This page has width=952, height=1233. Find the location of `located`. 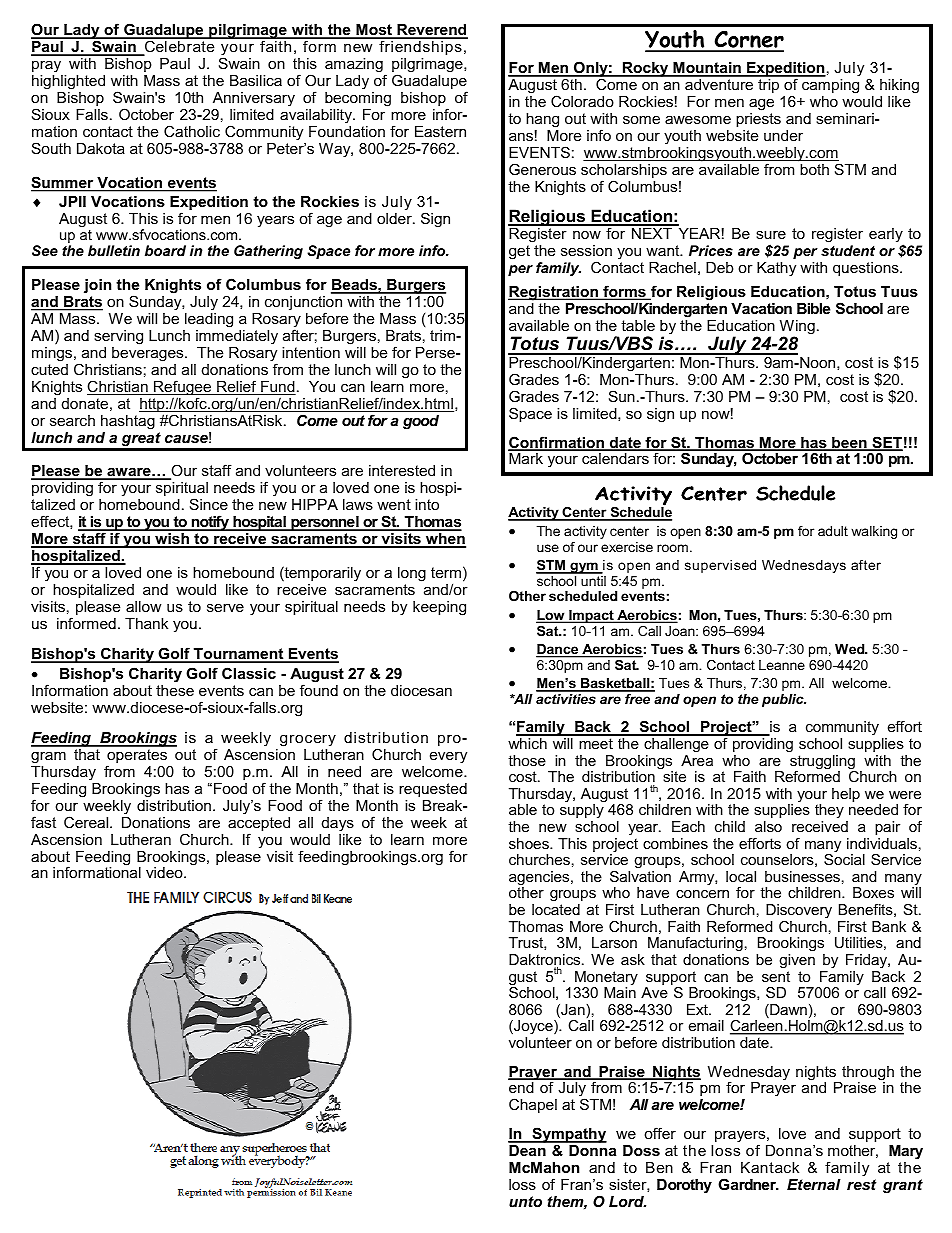

located is located at coordinates (556, 909).
